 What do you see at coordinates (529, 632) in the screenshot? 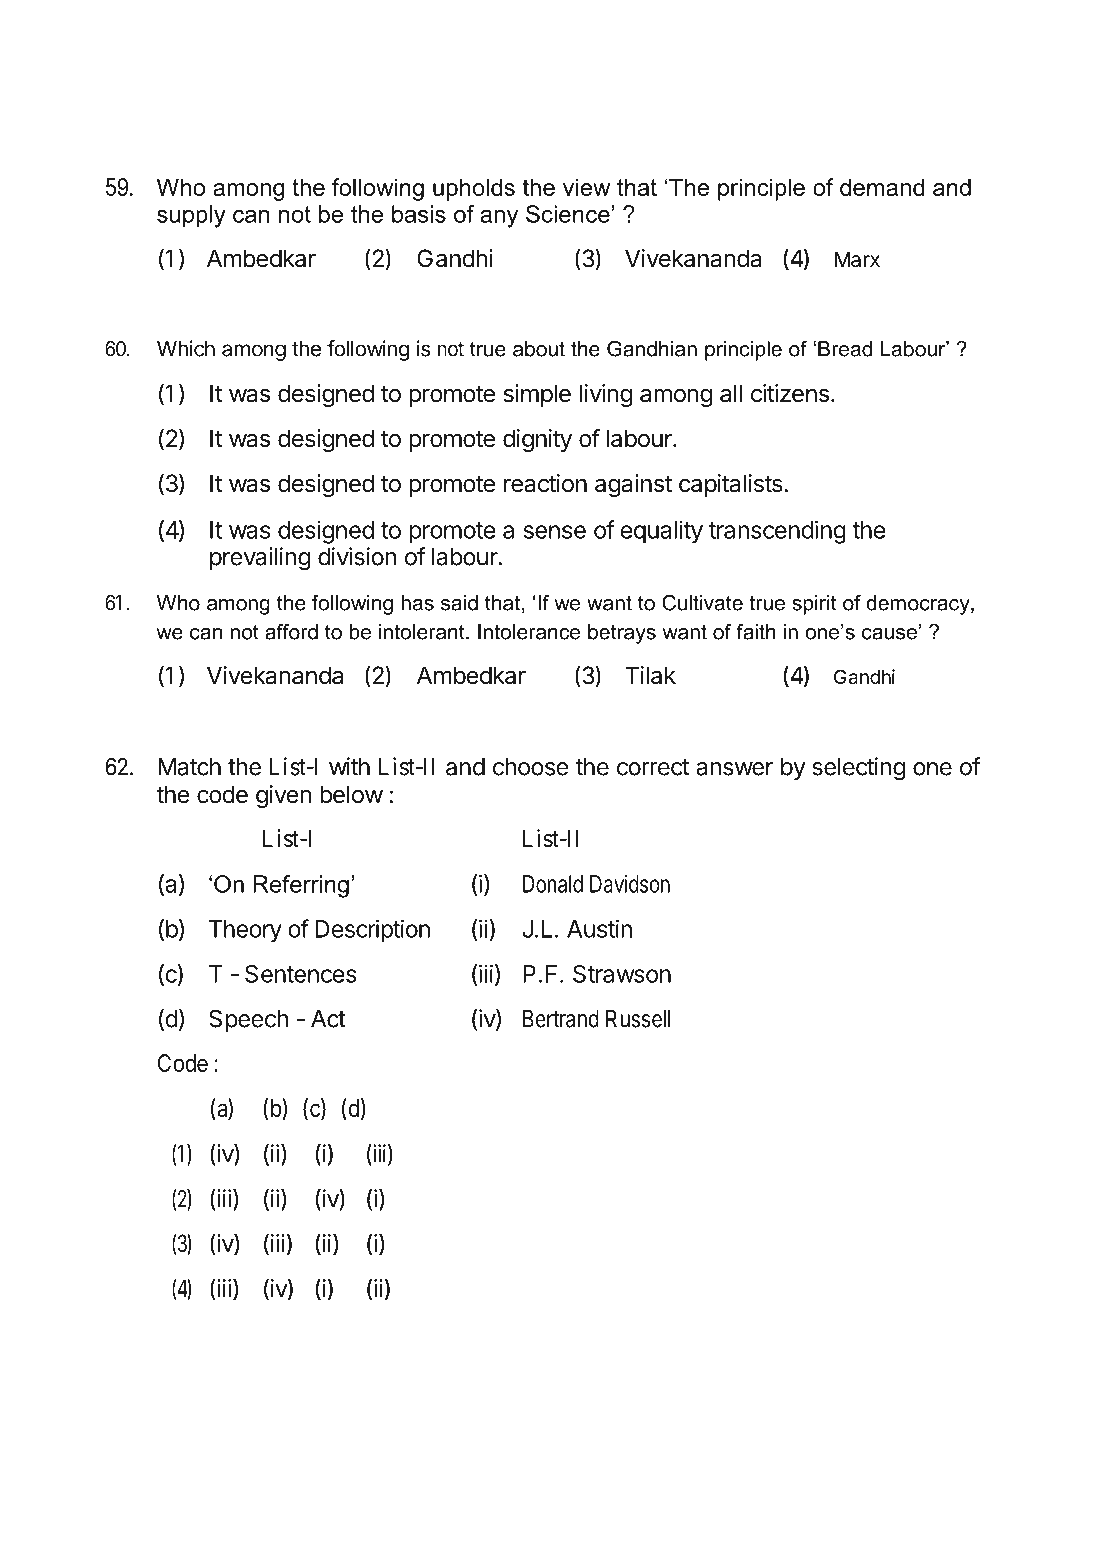
I see `Intolerance` at bounding box center [529, 632].
